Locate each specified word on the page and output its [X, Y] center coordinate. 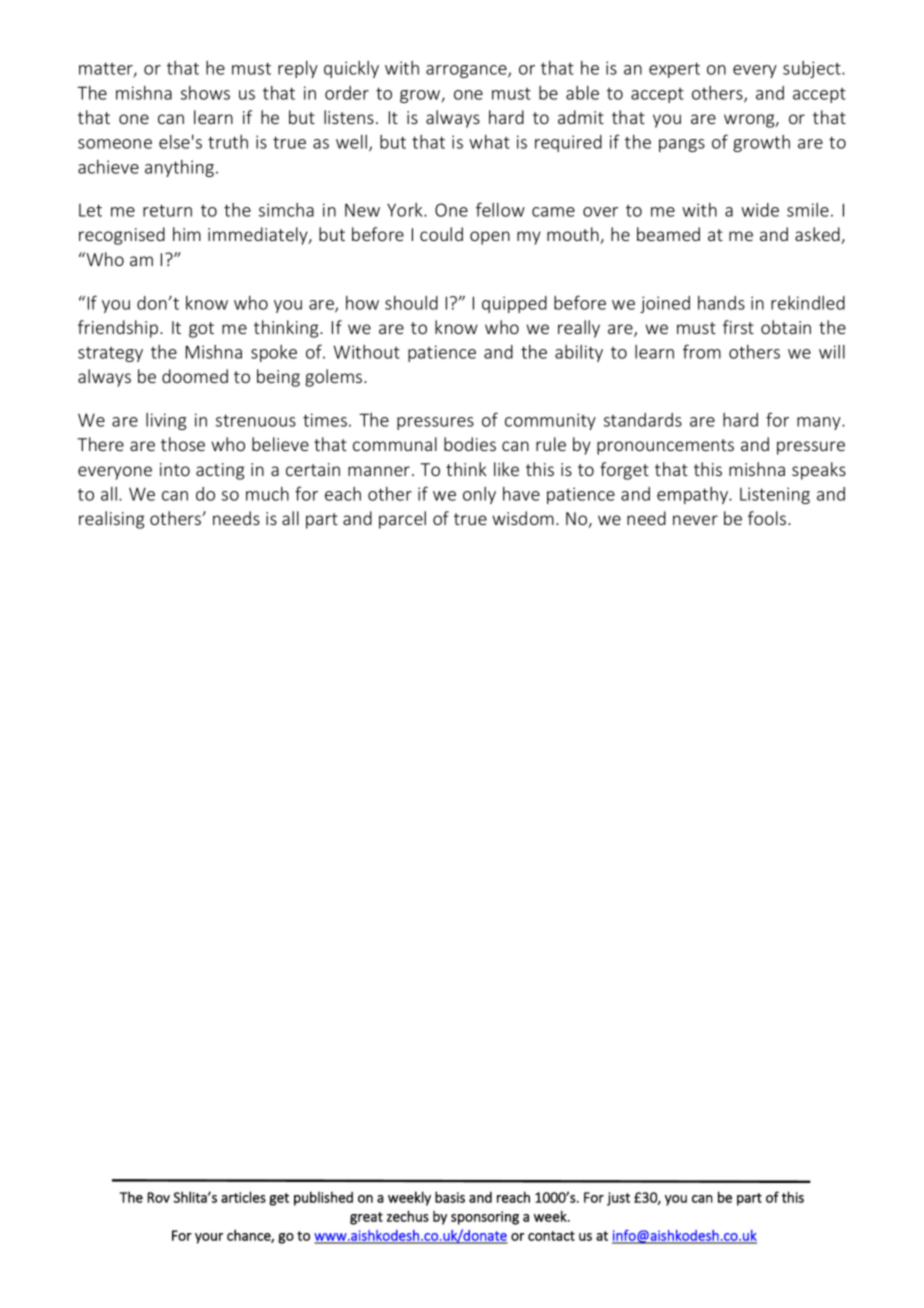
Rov [159, 1197]
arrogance [467, 71]
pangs [682, 145]
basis [450, 1197]
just [618, 1199]
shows [205, 93]
